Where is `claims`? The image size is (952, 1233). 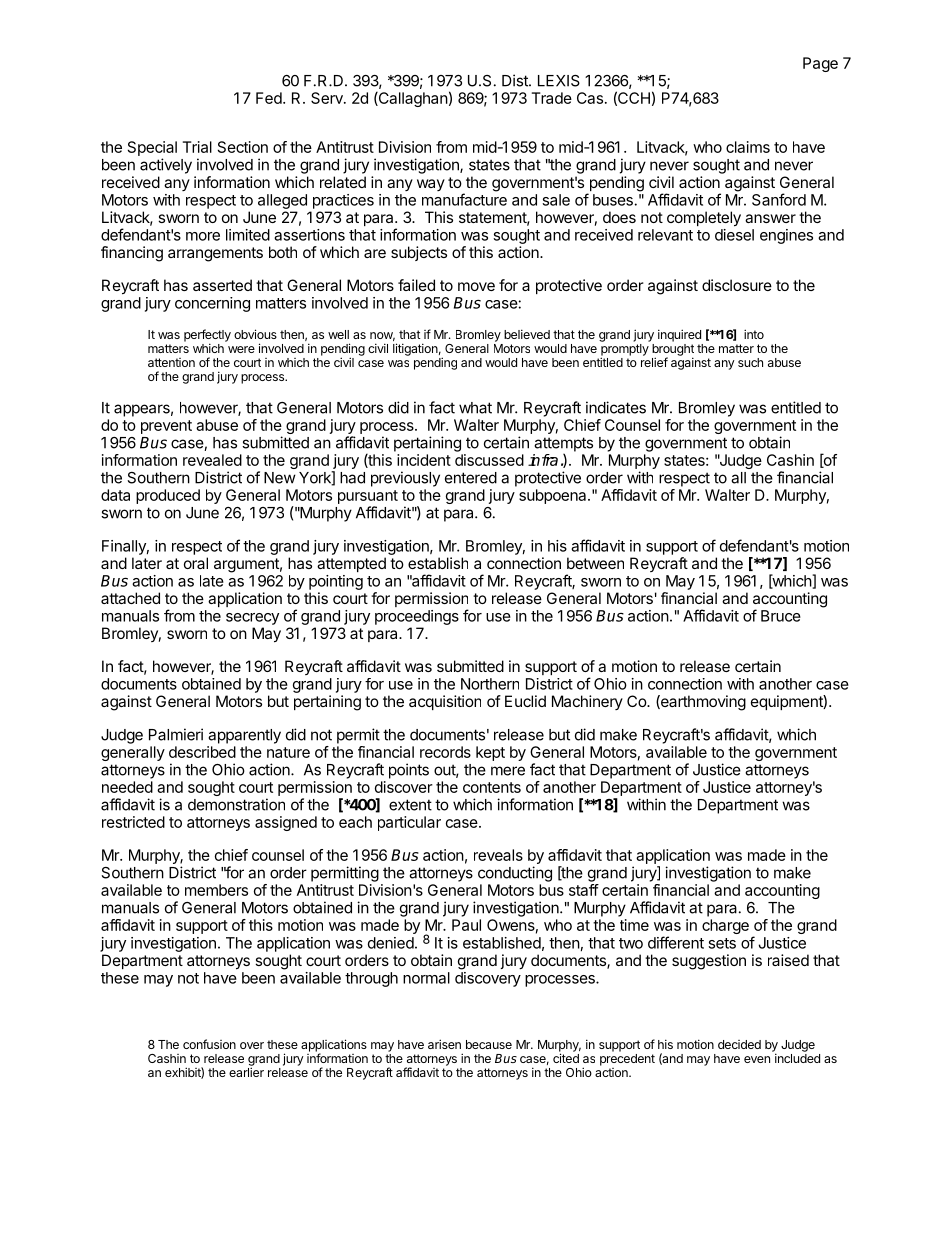 claims is located at coordinates (748, 147).
